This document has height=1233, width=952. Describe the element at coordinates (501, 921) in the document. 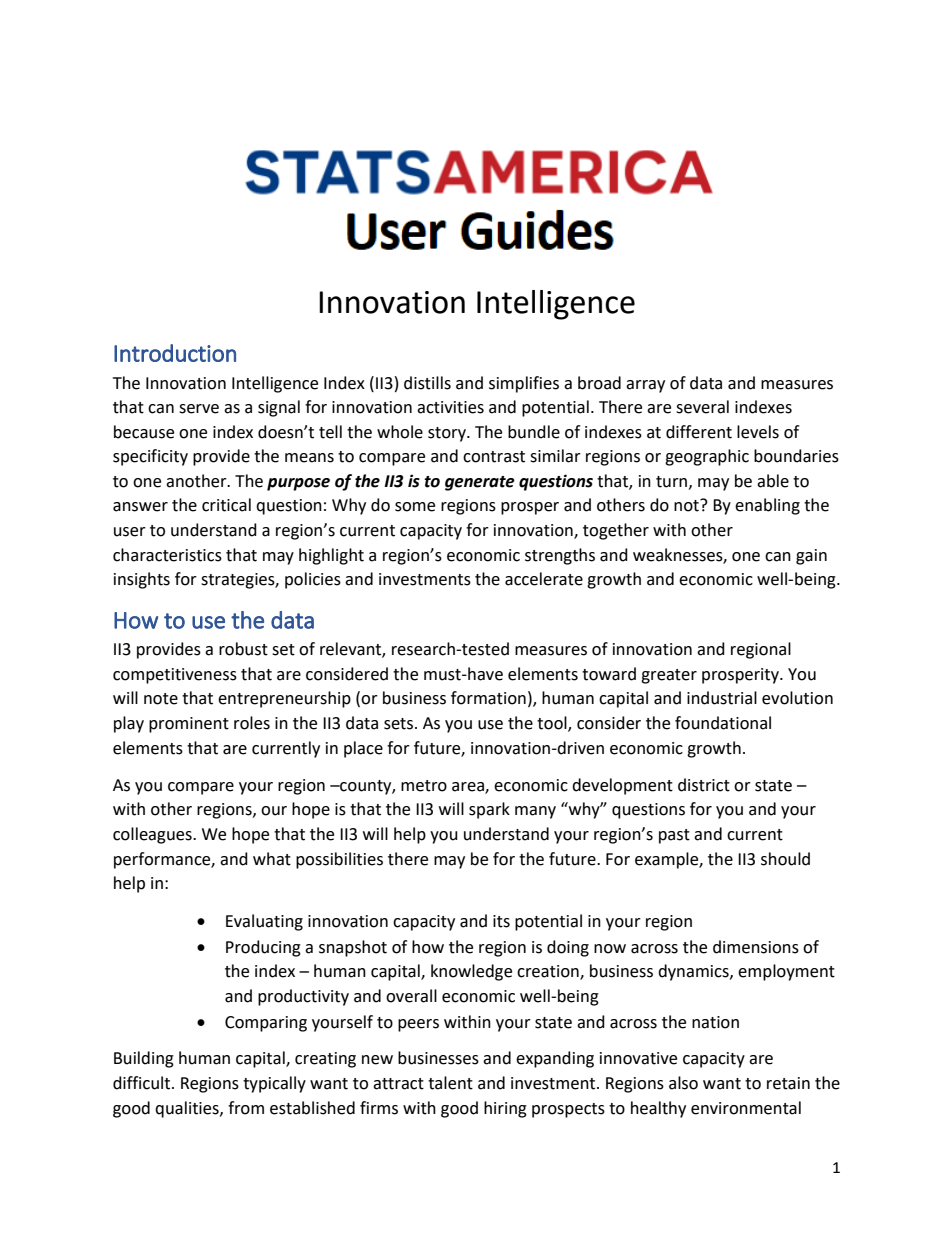

I see `its` at that location.
